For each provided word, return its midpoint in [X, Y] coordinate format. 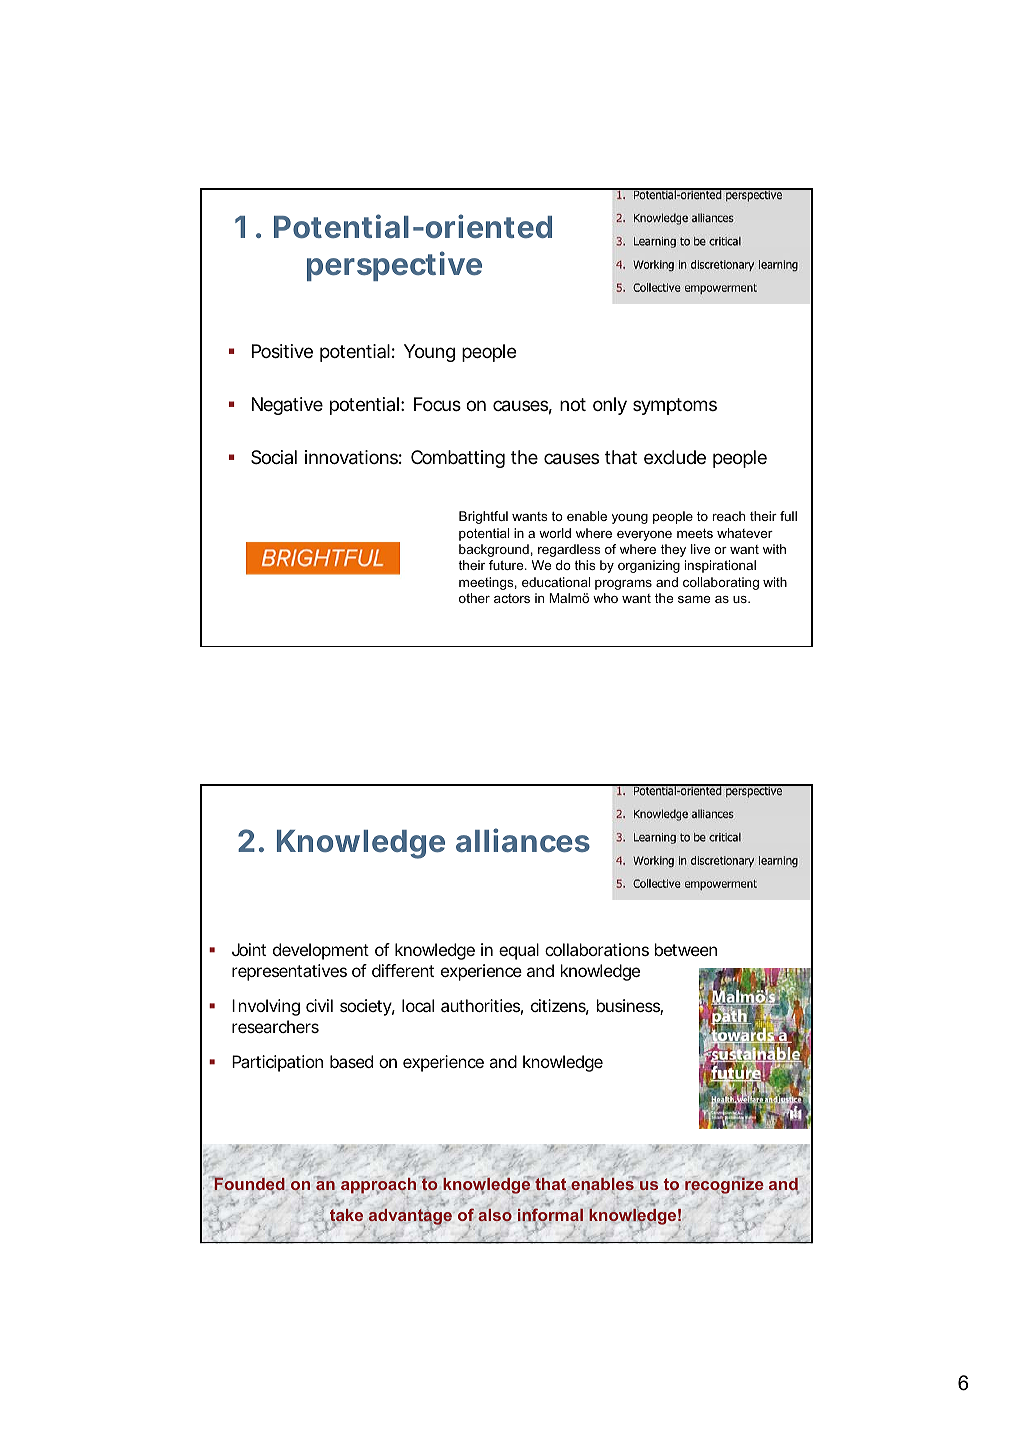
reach [729, 516]
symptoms [675, 406]
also [495, 1215]
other [474, 598]
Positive [282, 351]
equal [519, 951]
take [346, 1216]
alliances [523, 840]
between [686, 949]
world [555, 533]
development [321, 951]
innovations [353, 457]
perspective [394, 266]
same [694, 599]
